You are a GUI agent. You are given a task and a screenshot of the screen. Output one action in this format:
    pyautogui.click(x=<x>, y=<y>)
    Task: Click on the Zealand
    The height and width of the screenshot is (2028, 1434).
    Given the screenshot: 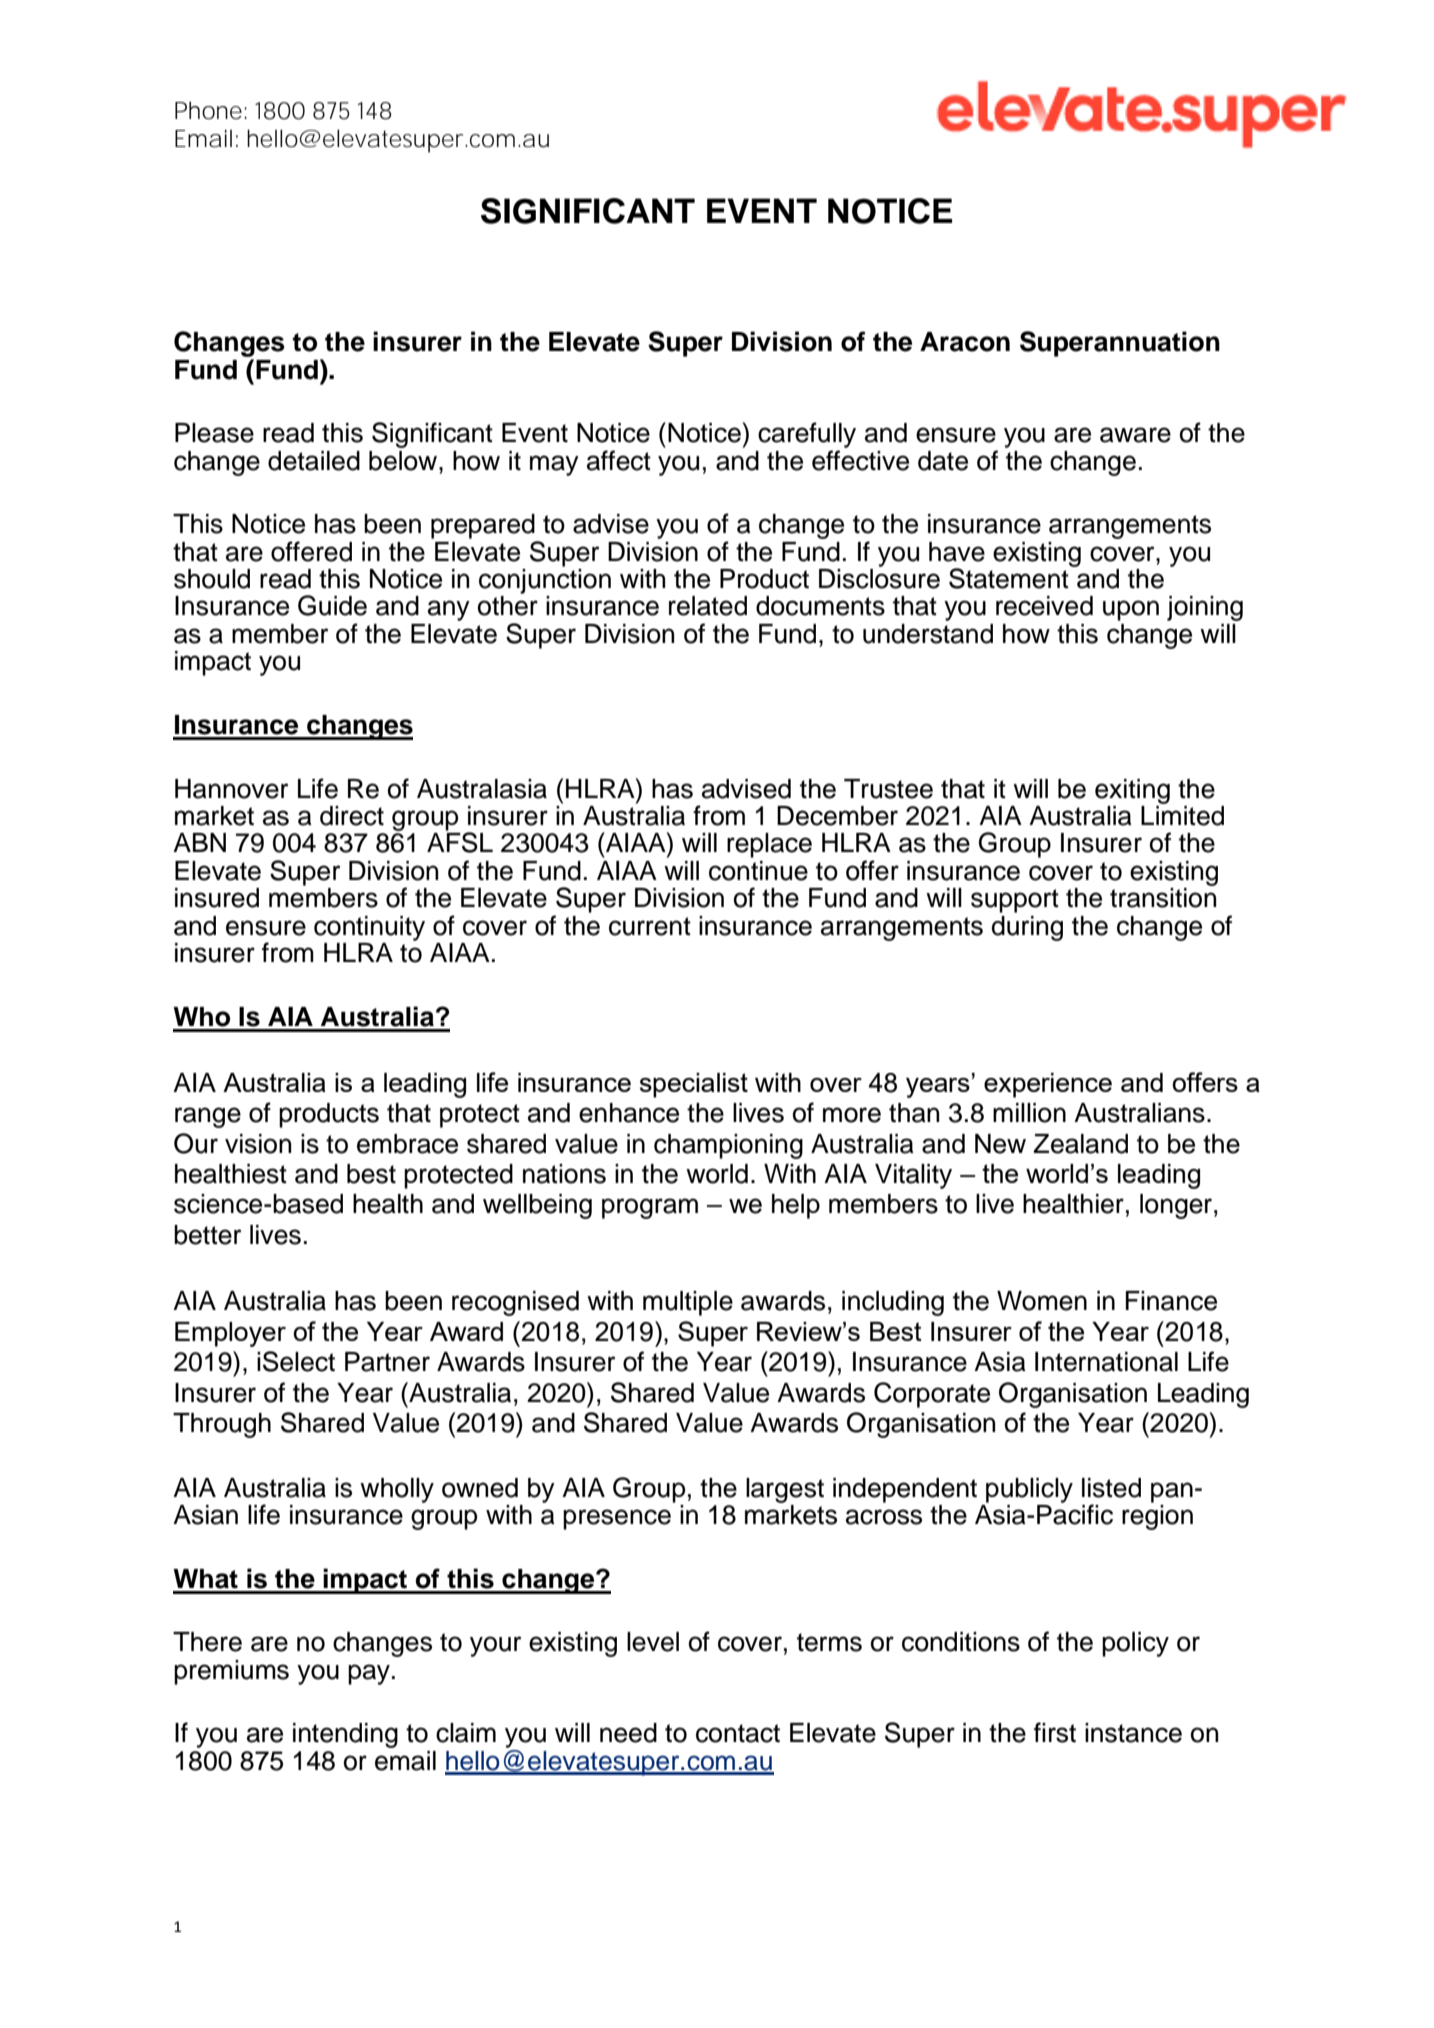 What is the action you would take?
    pyautogui.click(x=1081, y=1144)
